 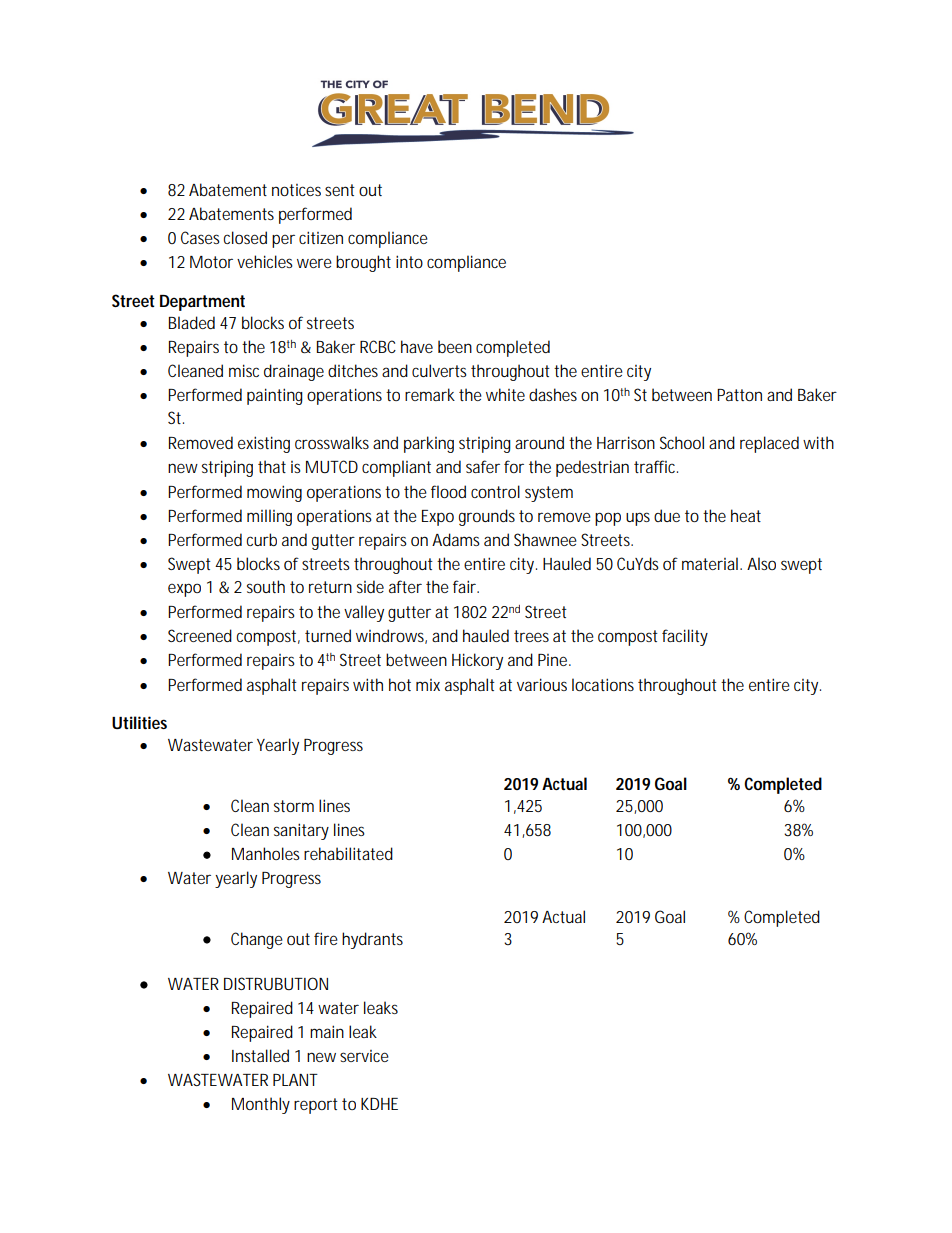 I want to click on brought, so click(x=363, y=263).
